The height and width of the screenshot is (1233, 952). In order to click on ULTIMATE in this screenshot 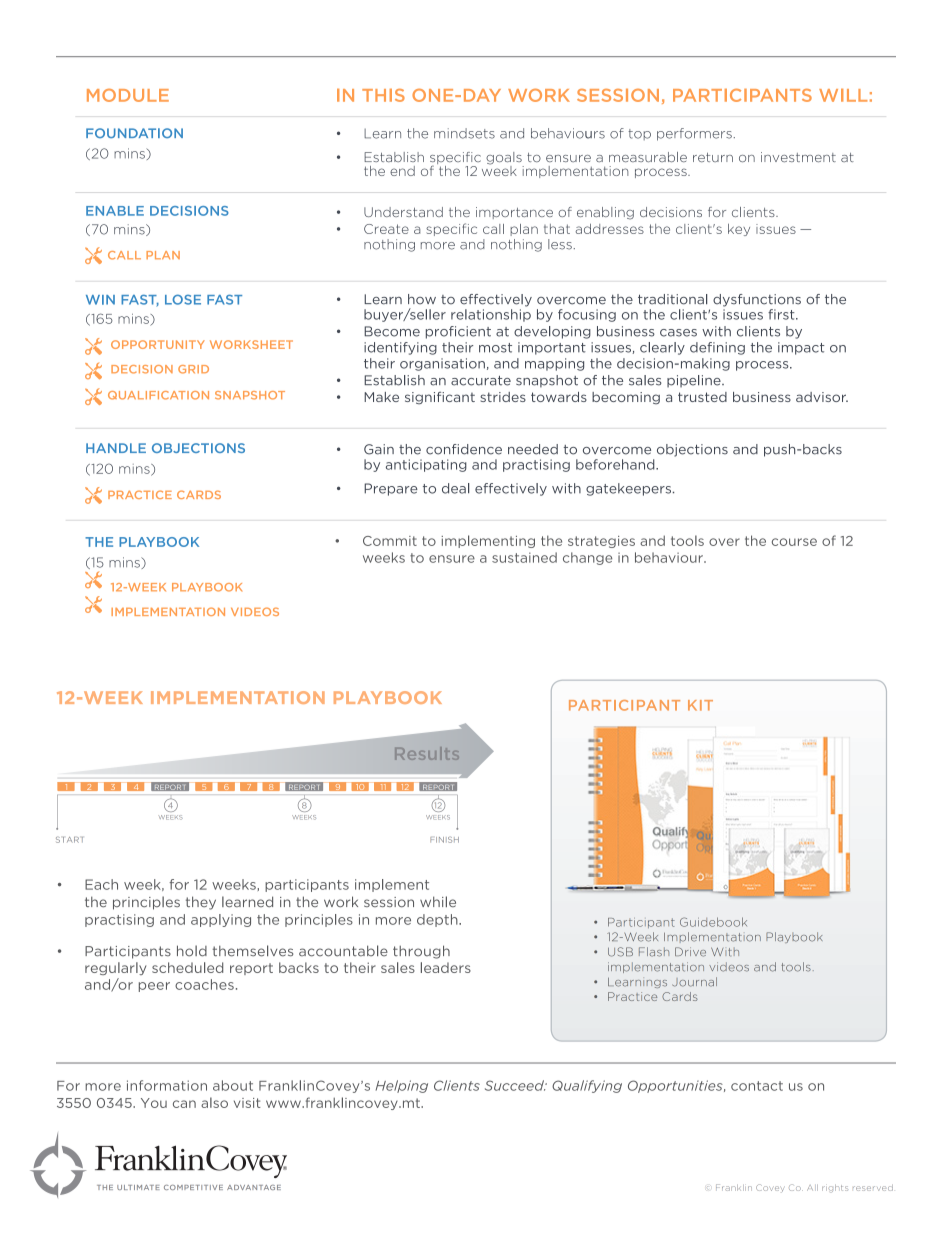, I will do `click(138, 1187)`.
